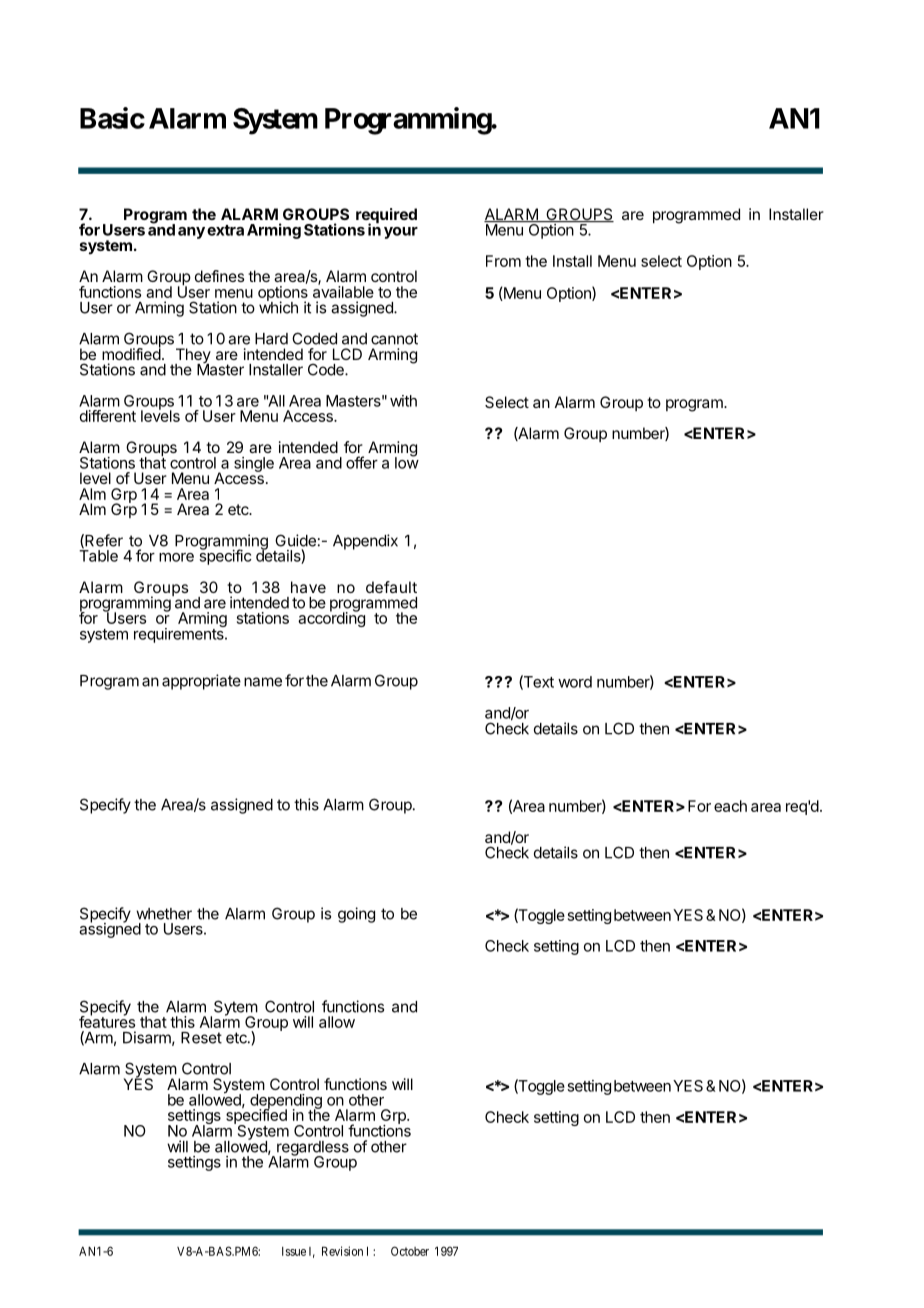 This page has width=924, height=1308. I want to click on Issue, so click(294, 1251).
